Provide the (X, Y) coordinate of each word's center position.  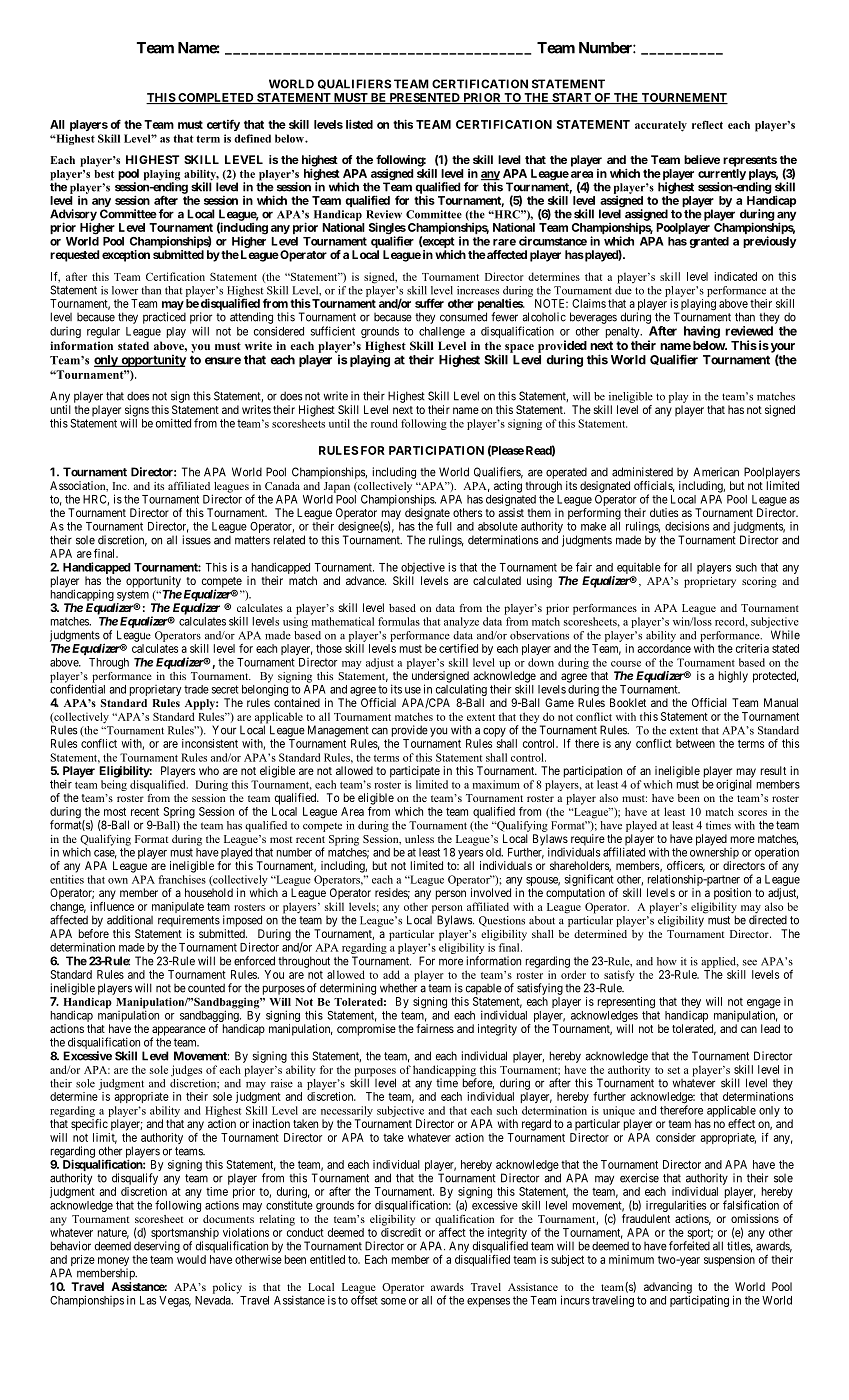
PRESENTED (424, 98)
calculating (460, 691)
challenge (442, 332)
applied (720, 962)
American (716, 472)
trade (196, 689)
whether (398, 988)
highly (733, 677)
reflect (707, 124)
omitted (173, 423)
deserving (157, 1247)
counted (206, 988)
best (104, 174)
